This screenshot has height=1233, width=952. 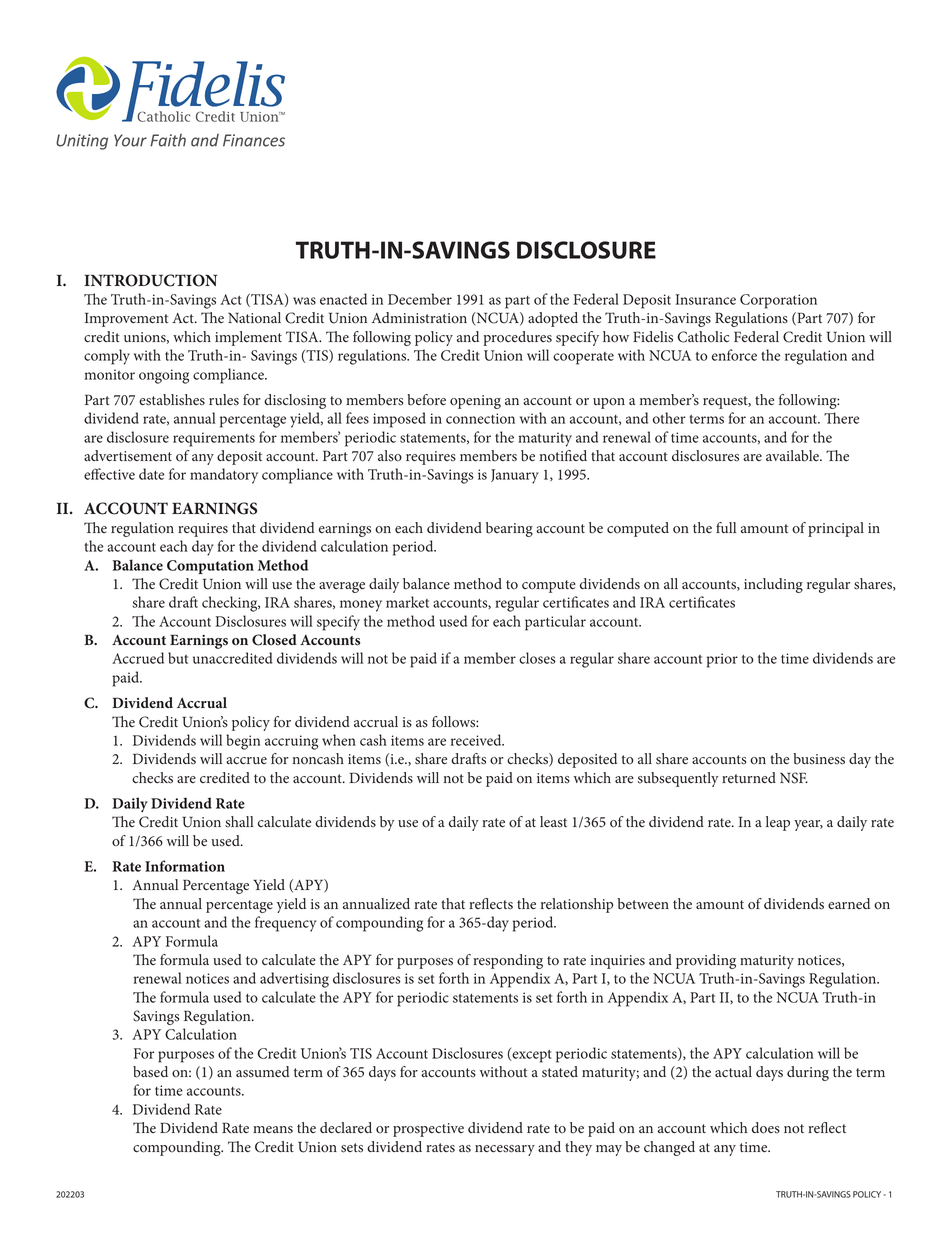 I want to click on means, so click(x=273, y=1130).
